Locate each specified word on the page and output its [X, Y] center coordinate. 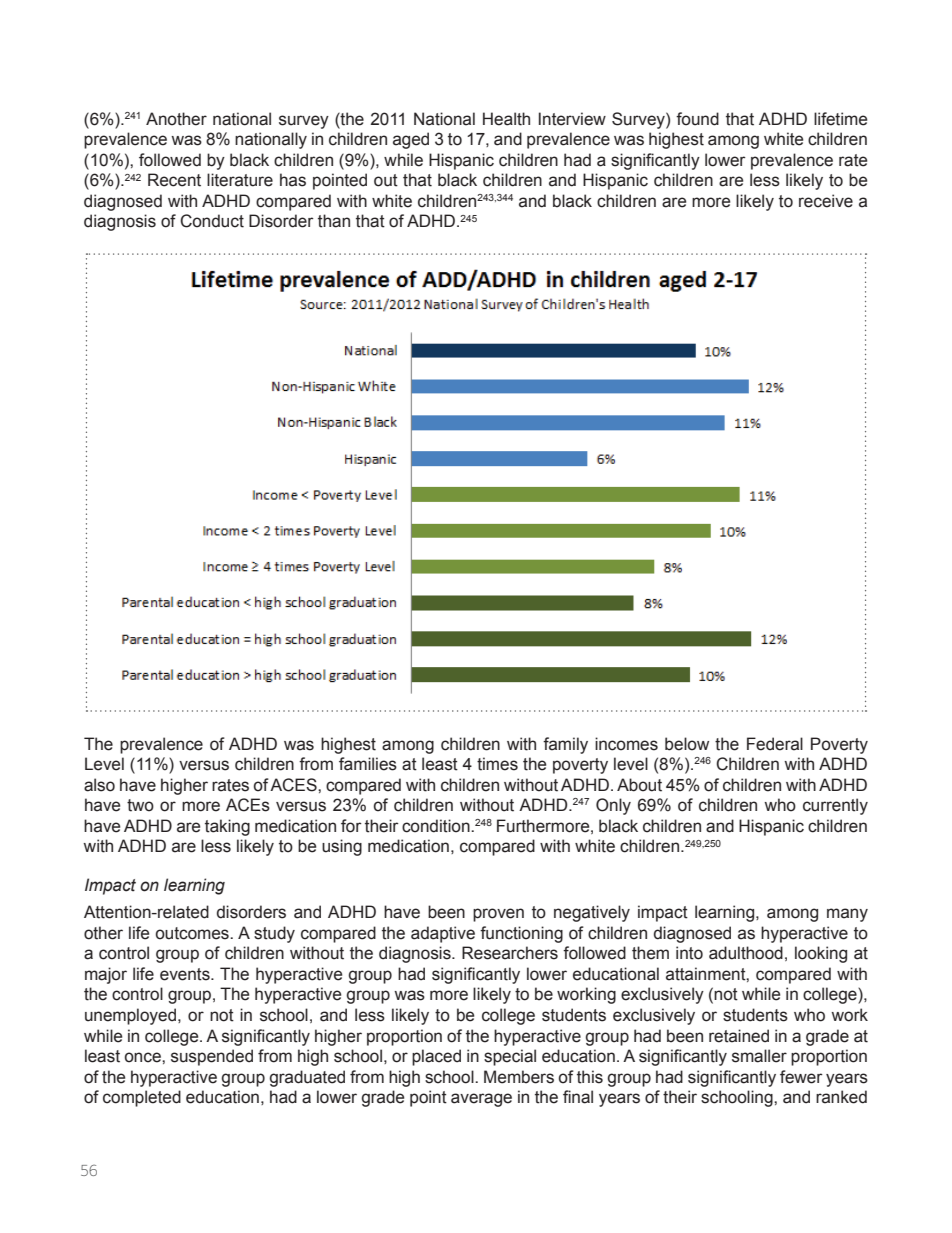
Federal [775, 744]
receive [826, 201]
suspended [212, 1057]
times [497, 764]
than [334, 221]
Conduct [212, 221]
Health [506, 119]
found [697, 119]
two [140, 805]
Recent [174, 180]
